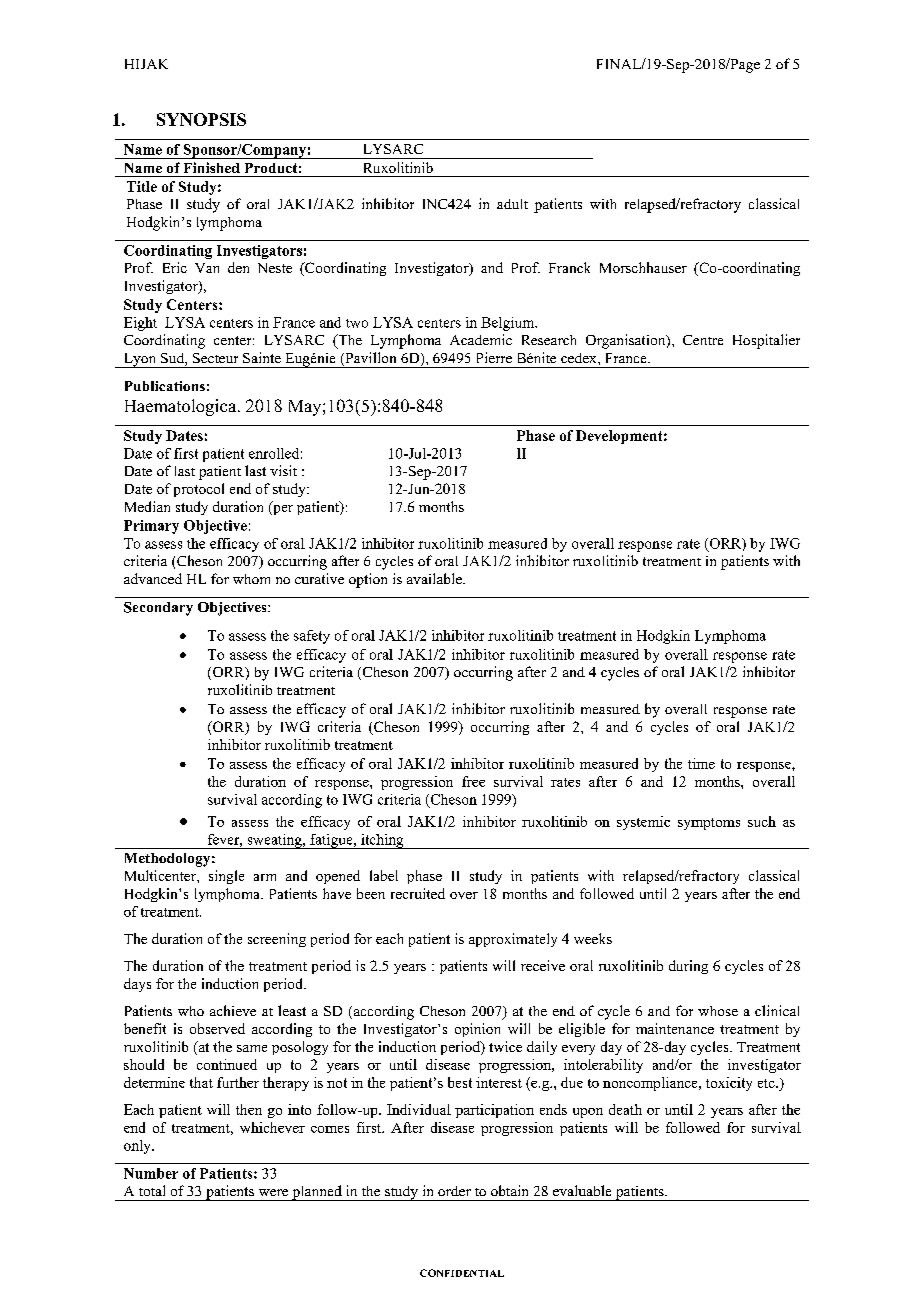 This page has width=924, height=1308. Describe the element at coordinates (201, 119) in the page. I see `SYNOPSIS` at that location.
